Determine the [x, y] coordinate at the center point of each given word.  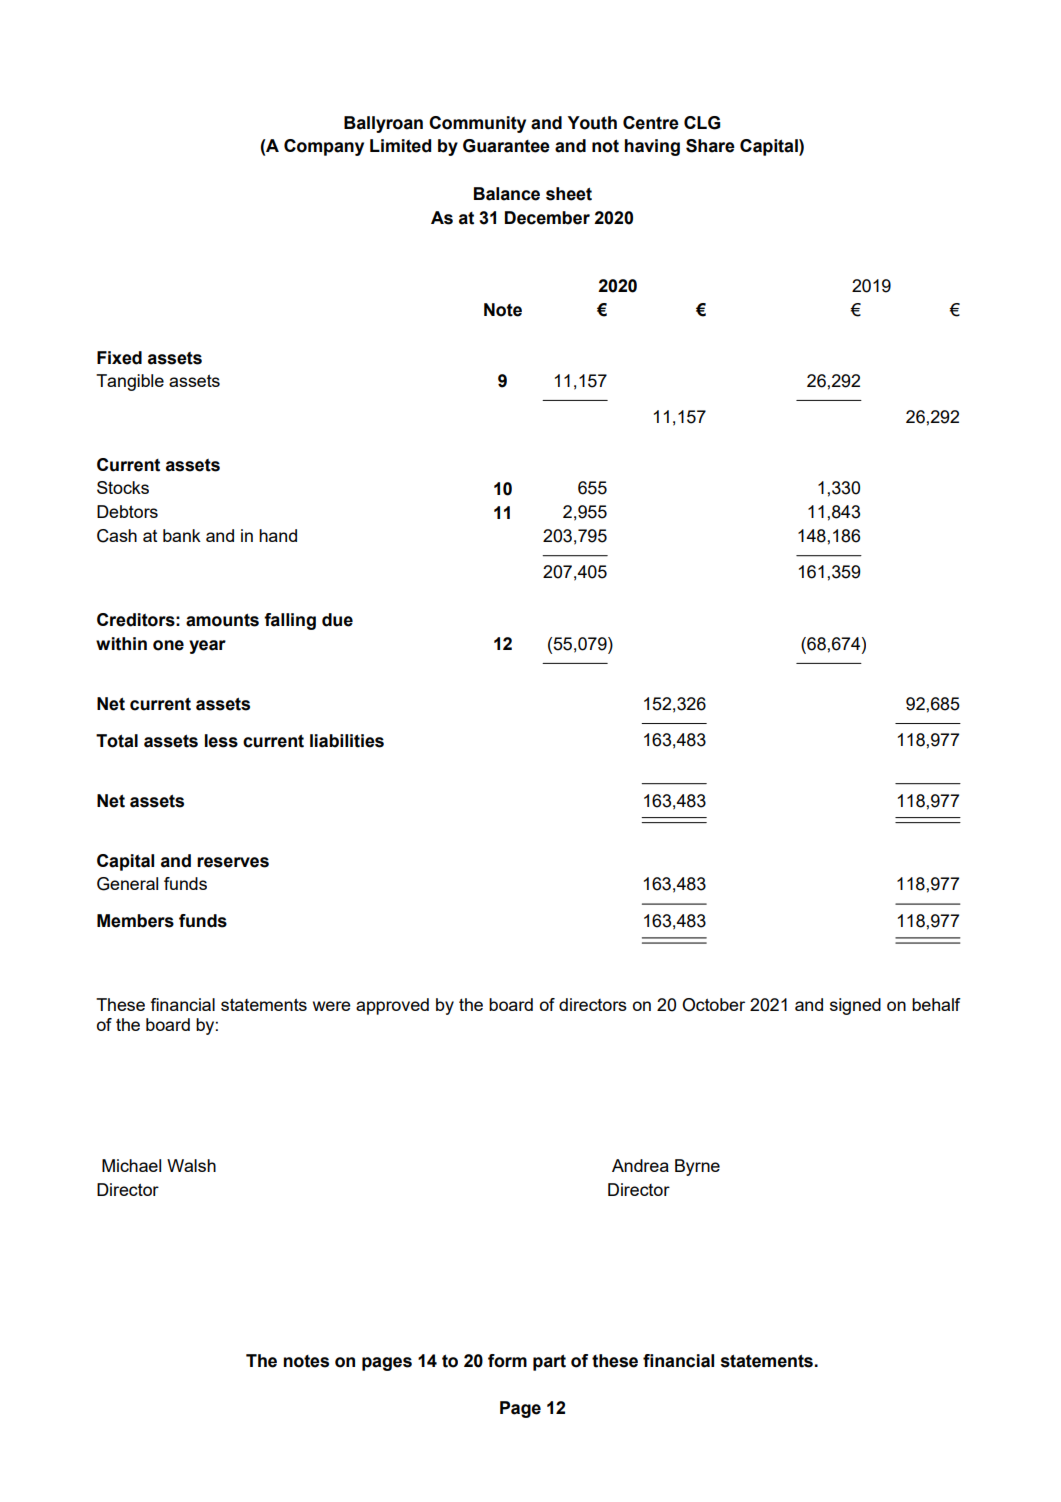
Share [710, 146]
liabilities [347, 741]
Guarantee [506, 146]
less [221, 741]
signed [855, 1006]
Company [324, 147]
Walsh [191, 1165]
